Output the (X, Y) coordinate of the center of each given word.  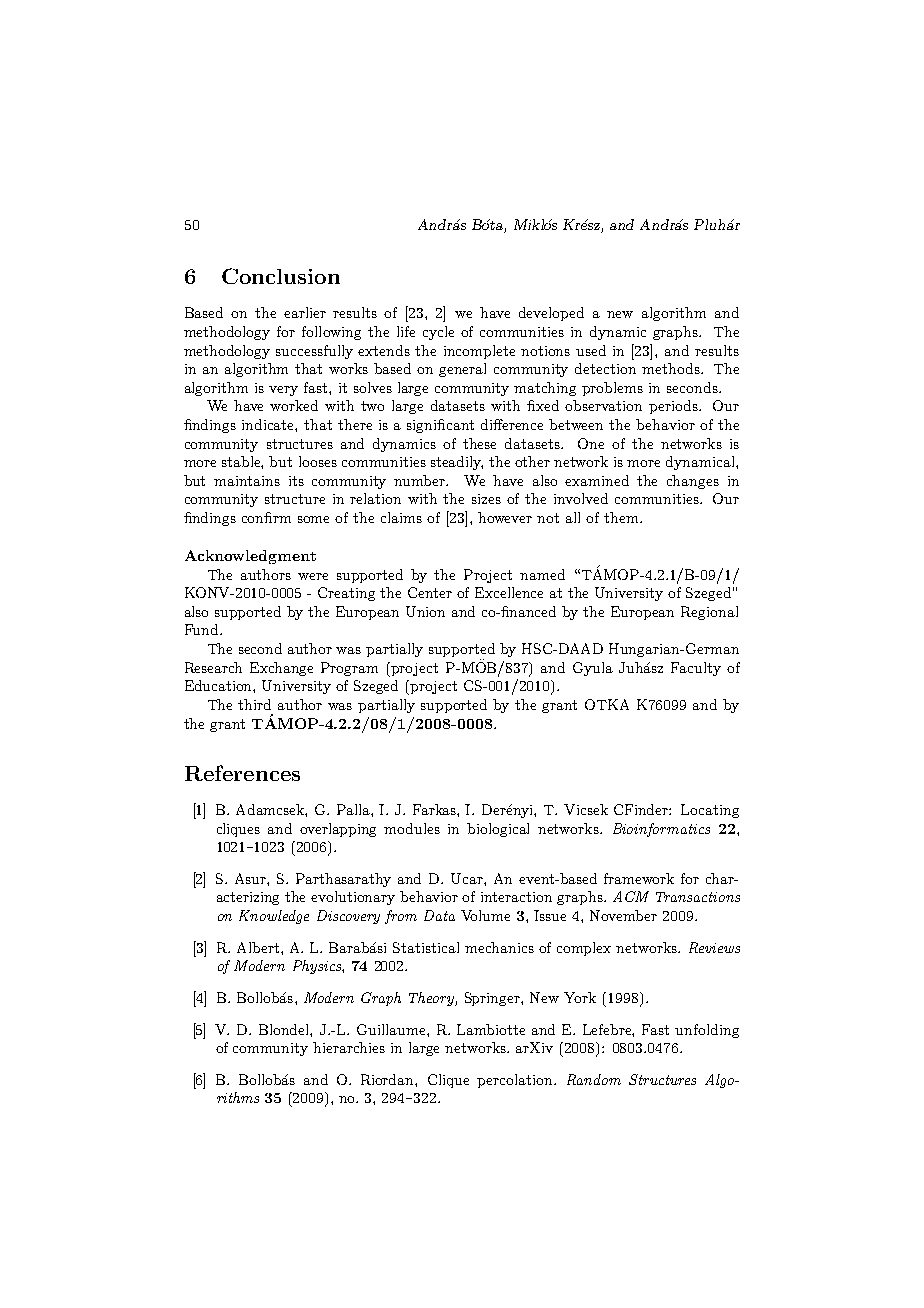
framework (639, 878)
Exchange (281, 669)
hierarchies (349, 1047)
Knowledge (274, 917)
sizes (486, 499)
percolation (516, 1081)
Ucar (468, 878)
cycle (438, 333)
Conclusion (281, 276)
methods (672, 368)
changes (693, 482)
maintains (247, 481)
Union (425, 611)
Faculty (696, 669)
